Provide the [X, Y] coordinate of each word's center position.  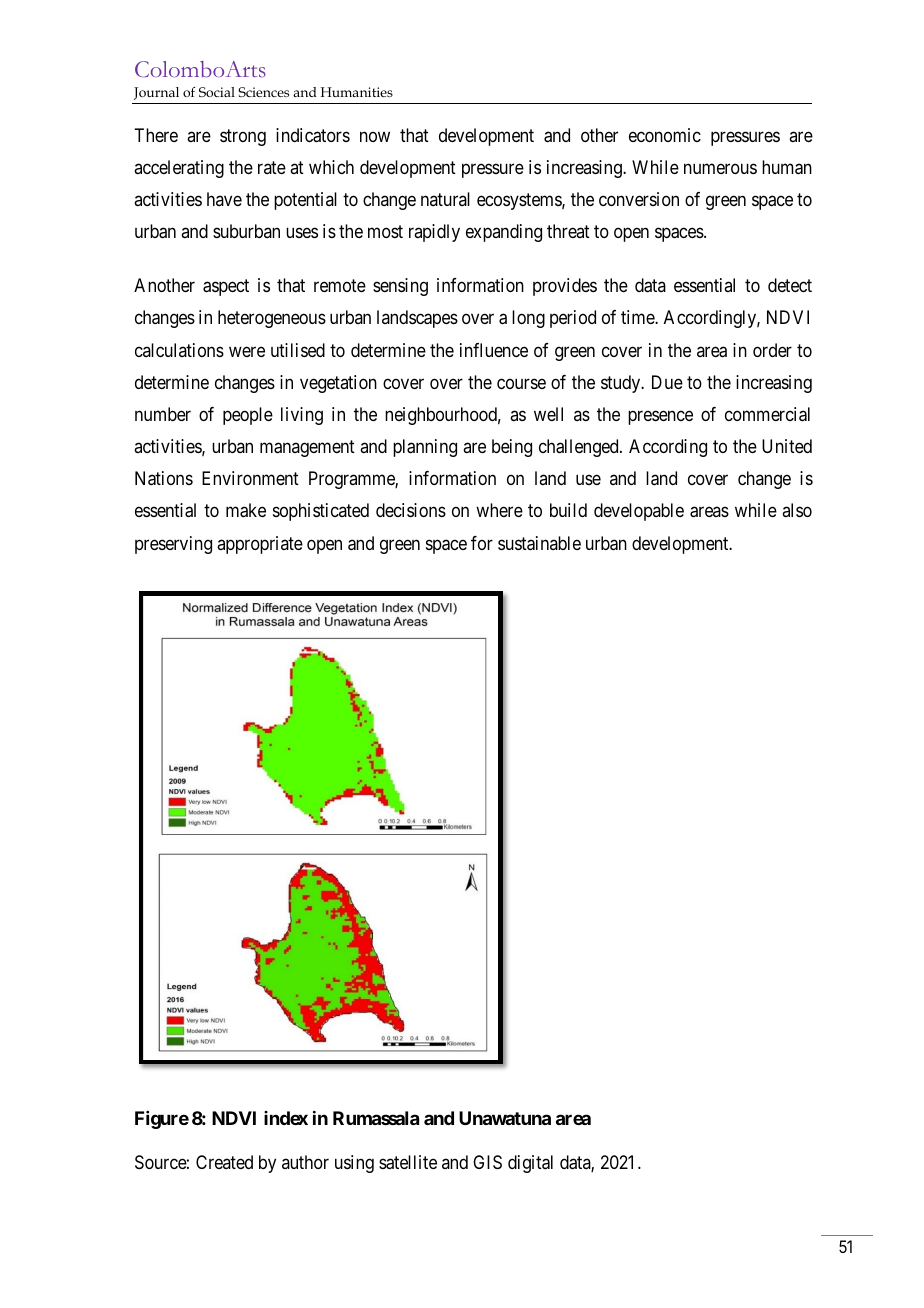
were [247, 351]
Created [224, 1162]
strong [243, 137]
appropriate [260, 545]
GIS [487, 1162]
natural [445, 199]
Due [667, 382]
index [286, 1118]
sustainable [539, 543]
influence [494, 350]
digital [530, 1164]
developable [639, 512]
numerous [720, 168]
